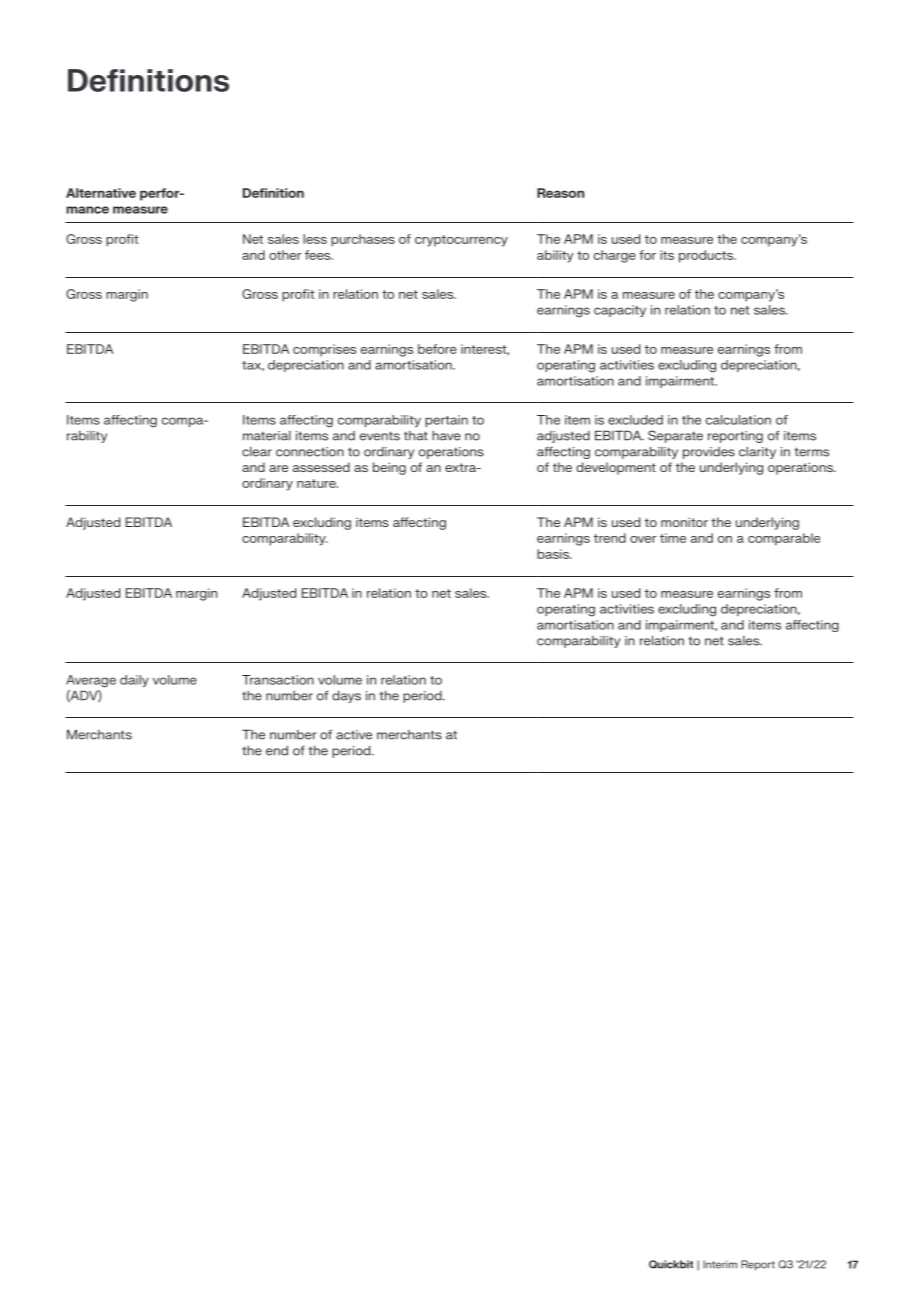  What do you see at coordinates (720, 1264) in the screenshot?
I see `Interim` at bounding box center [720, 1264].
